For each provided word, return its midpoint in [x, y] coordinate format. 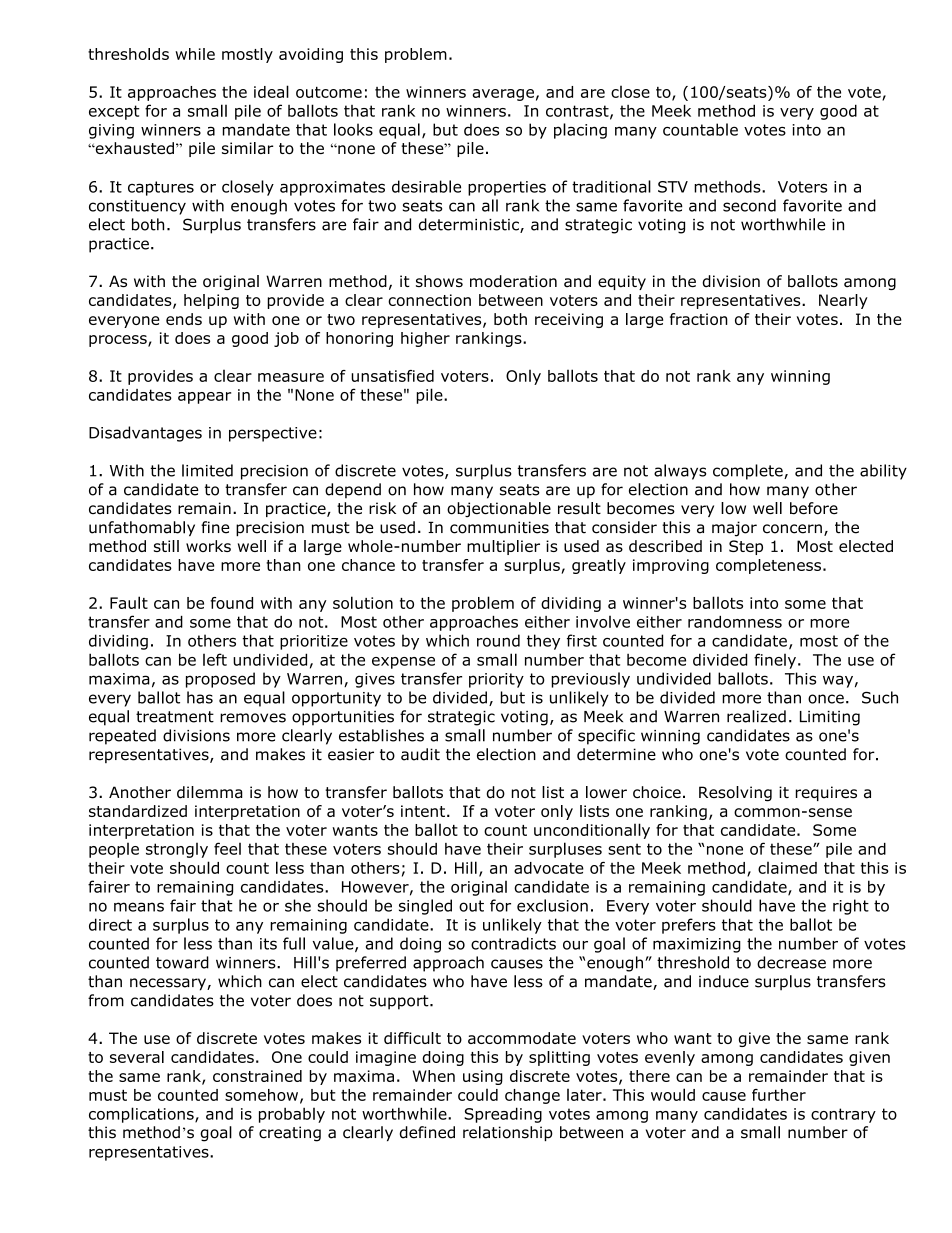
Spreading [503, 1115]
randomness [735, 622]
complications [142, 1115]
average [503, 95]
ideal [271, 91]
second [749, 205]
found [231, 603]
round [498, 640]
